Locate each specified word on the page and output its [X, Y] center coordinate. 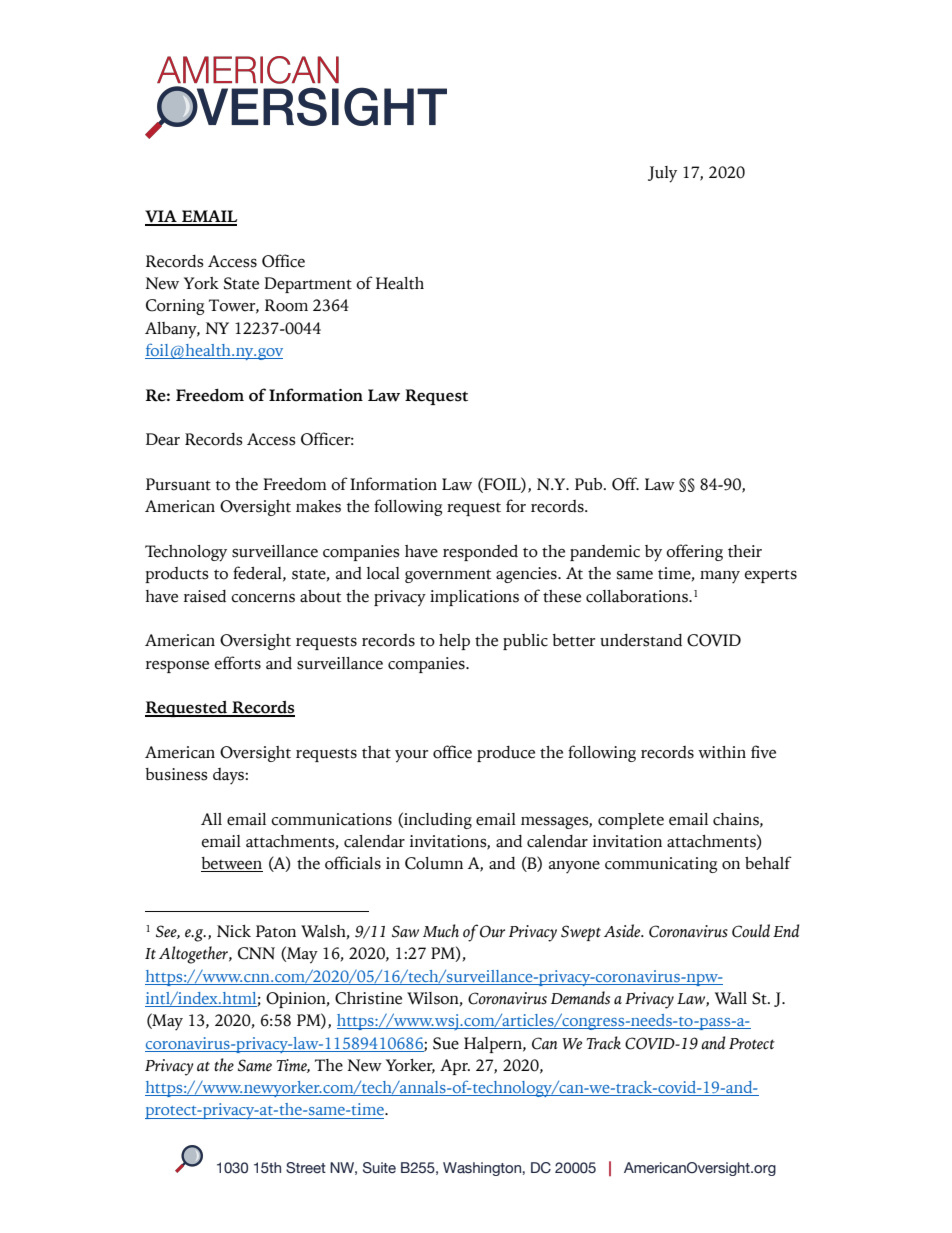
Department [308, 285]
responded [480, 553]
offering [694, 552]
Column [434, 863]
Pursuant [178, 484]
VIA [162, 217]
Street [306, 1168]
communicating [661, 865]
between [232, 864]
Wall [731, 998]
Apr [455, 1067]
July [662, 174]
